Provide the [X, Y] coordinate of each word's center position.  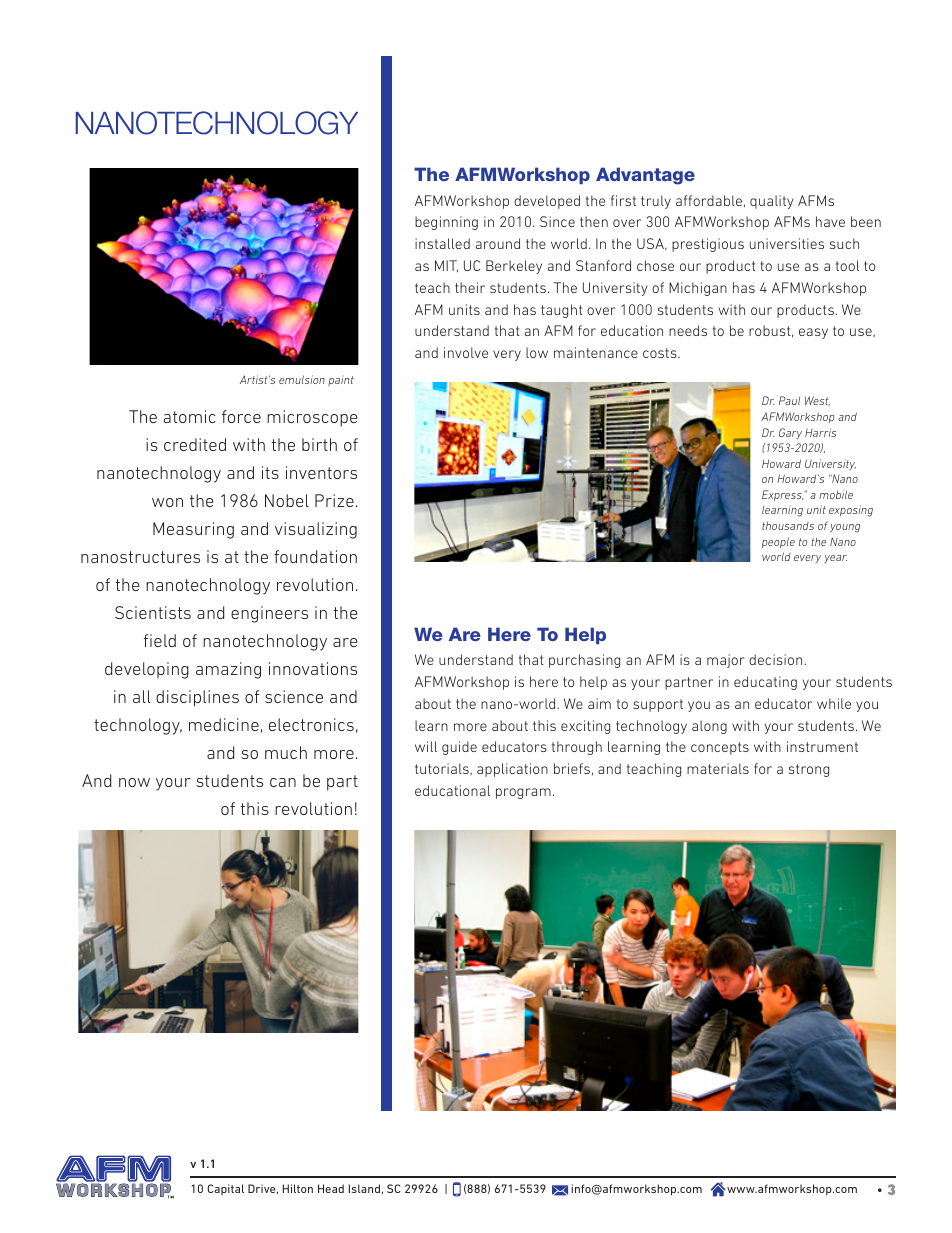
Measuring [193, 530]
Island [364, 1188]
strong [809, 770]
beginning [446, 223]
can [283, 782]
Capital [225, 1189]
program [523, 793]
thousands [788, 525]
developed [547, 202]
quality [772, 202]
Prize [334, 500]
